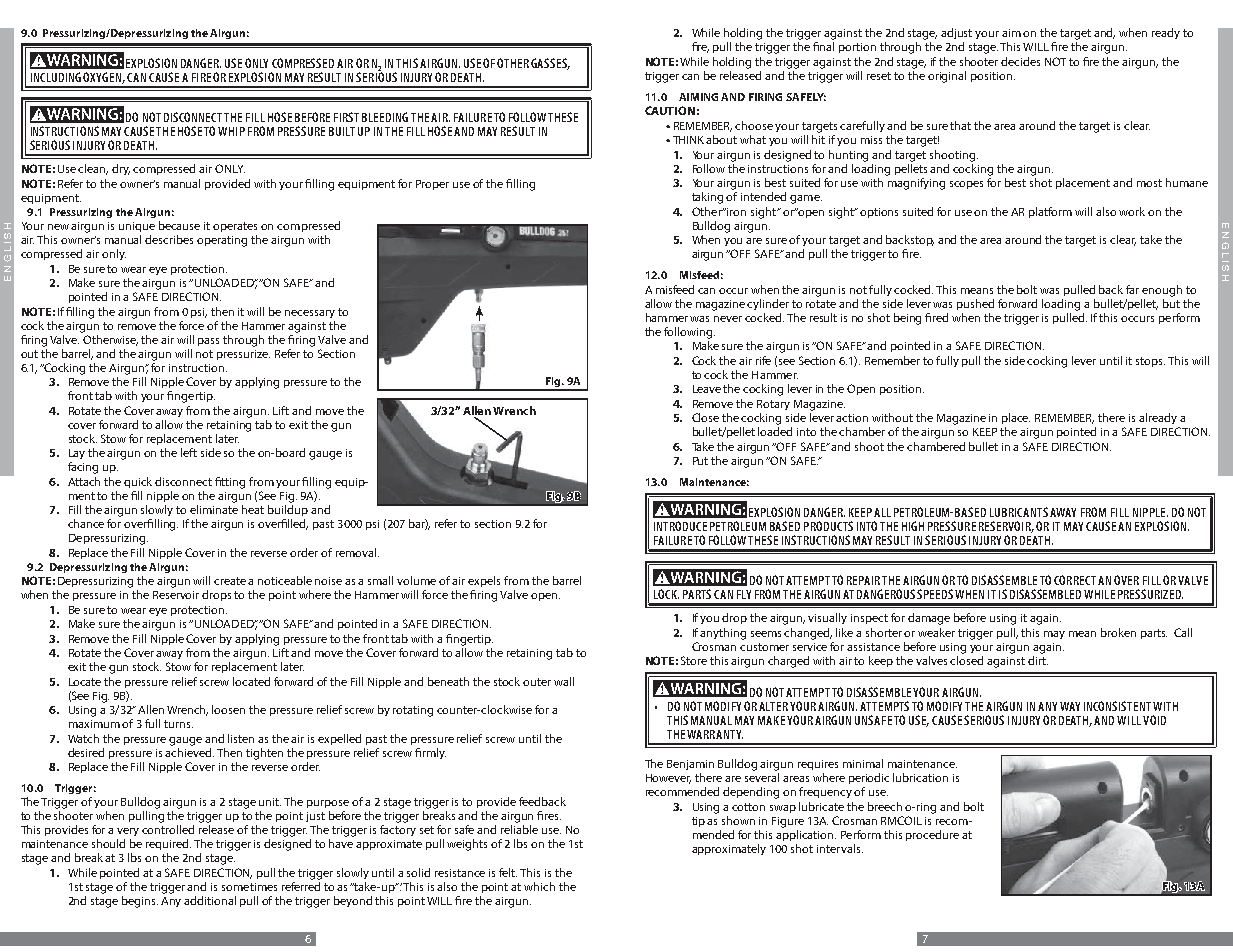 The image size is (1233, 952). What do you see at coordinates (231, 131) in the page?
I see `WHIP` at bounding box center [231, 131].
